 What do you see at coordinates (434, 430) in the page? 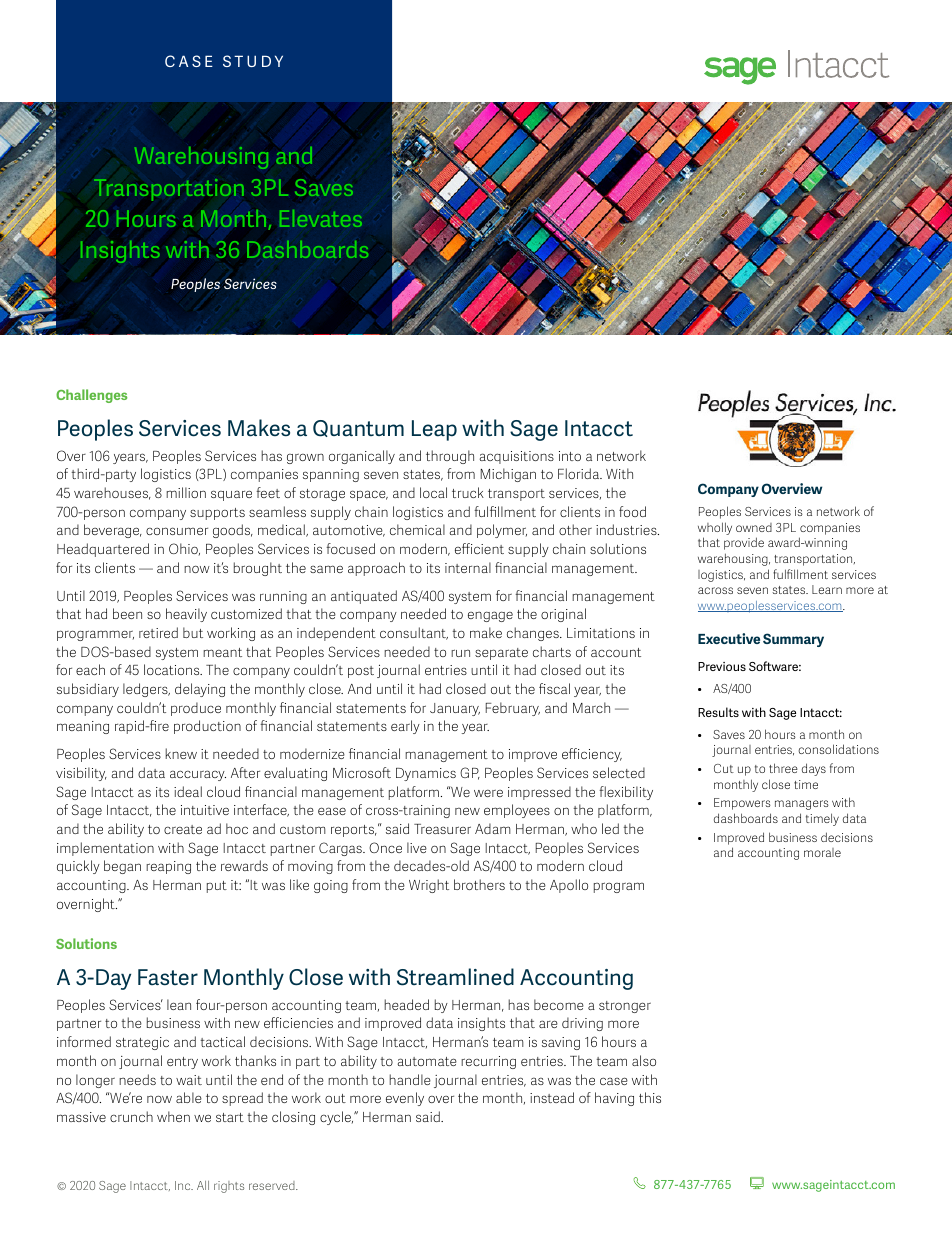
I see `Leap` at bounding box center [434, 430].
